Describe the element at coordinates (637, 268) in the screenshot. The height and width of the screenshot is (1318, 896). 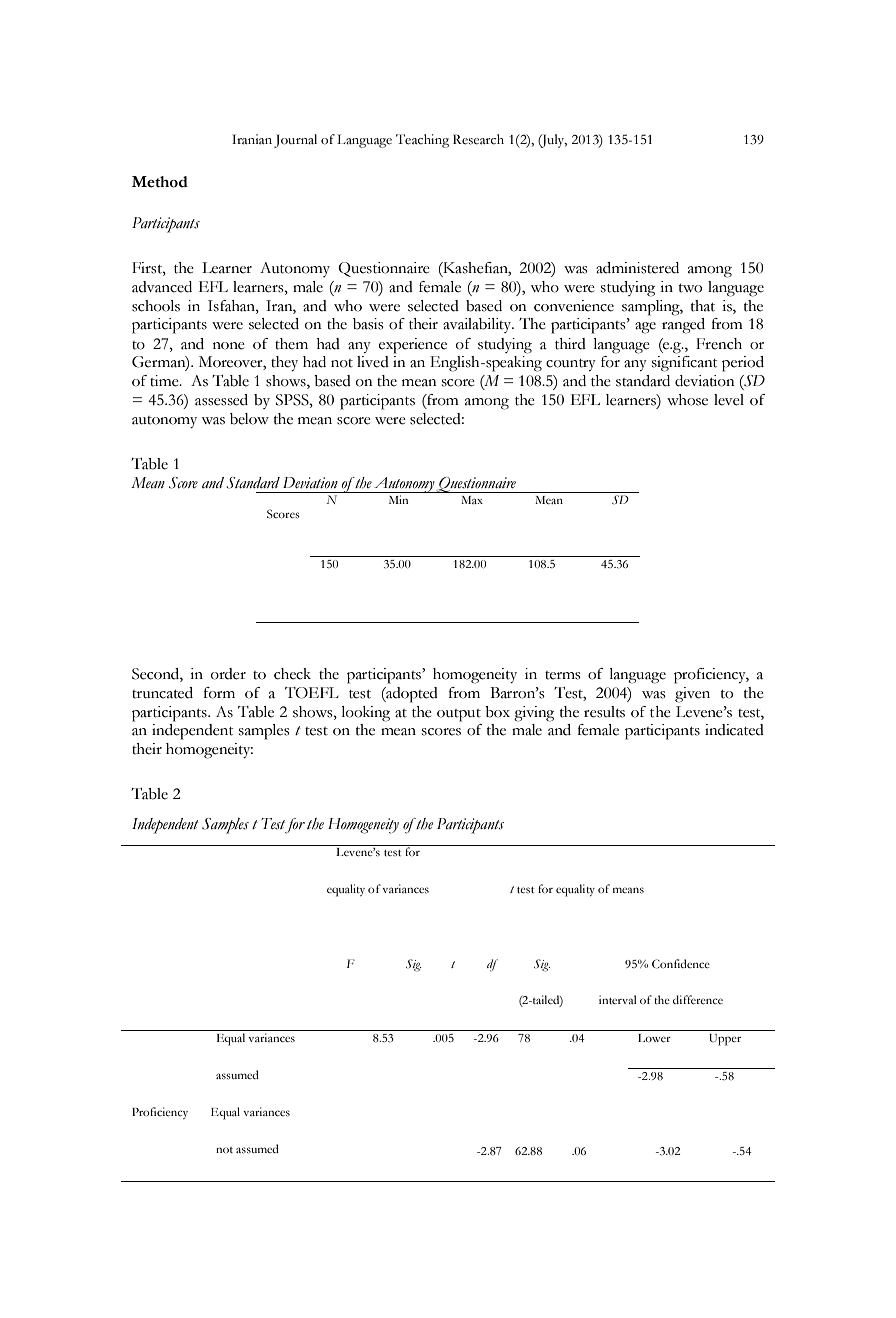
I see `administered` at that location.
